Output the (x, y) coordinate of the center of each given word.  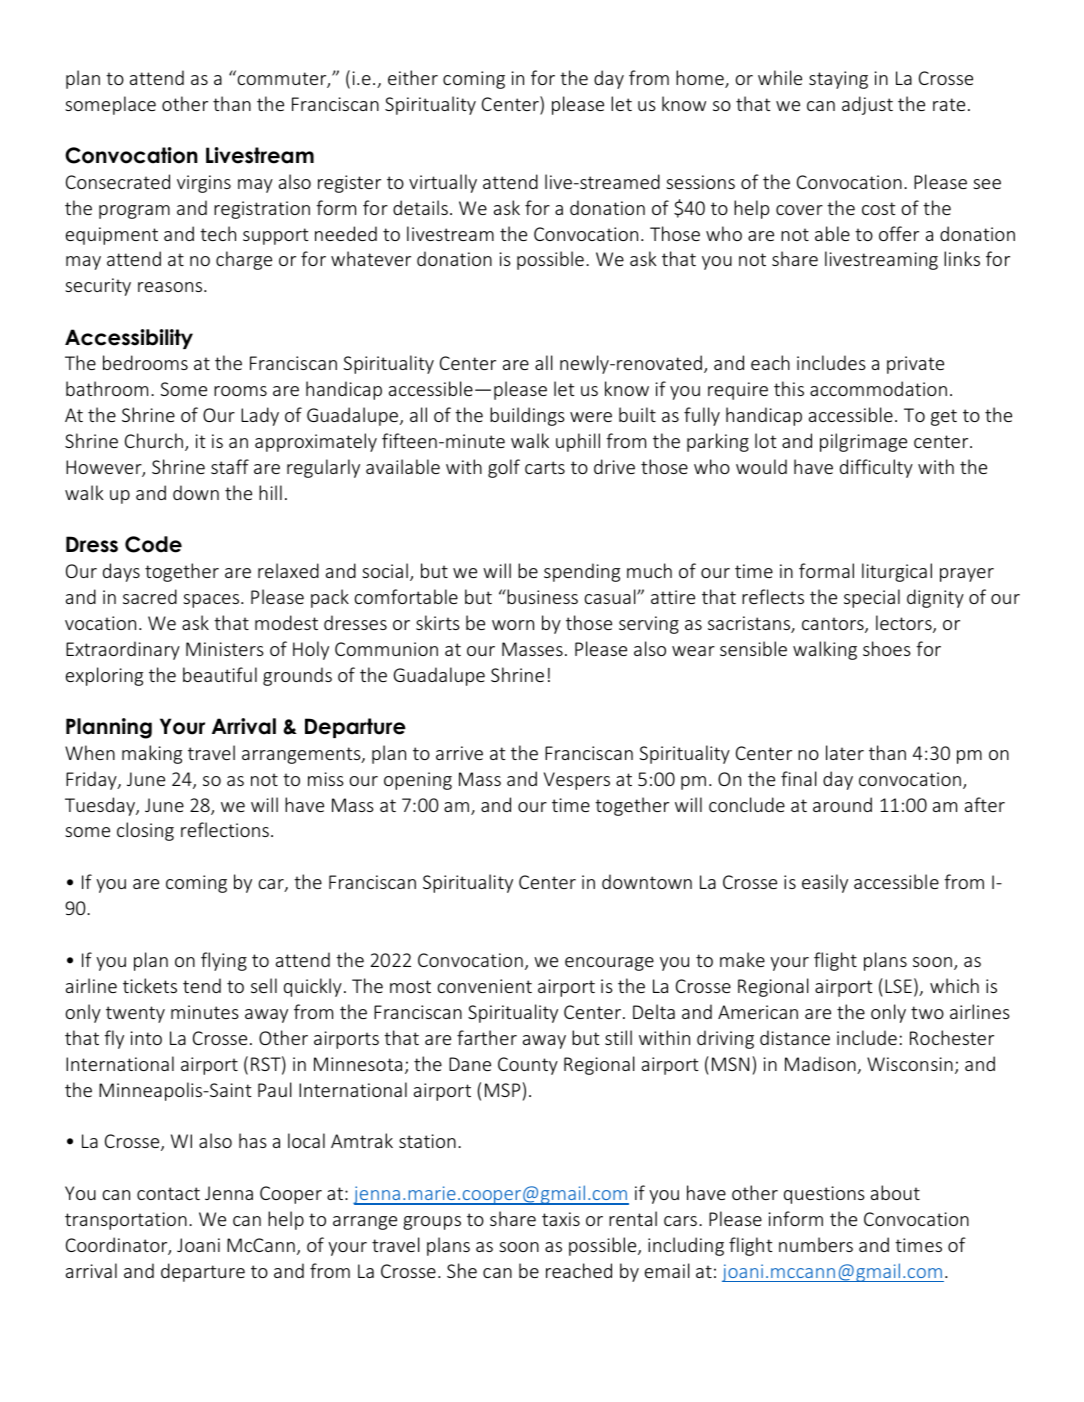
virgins (204, 184)
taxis (561, 1219)
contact (168, 1193)
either (413, 77)
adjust (867, 105)
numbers (816, 1244)
